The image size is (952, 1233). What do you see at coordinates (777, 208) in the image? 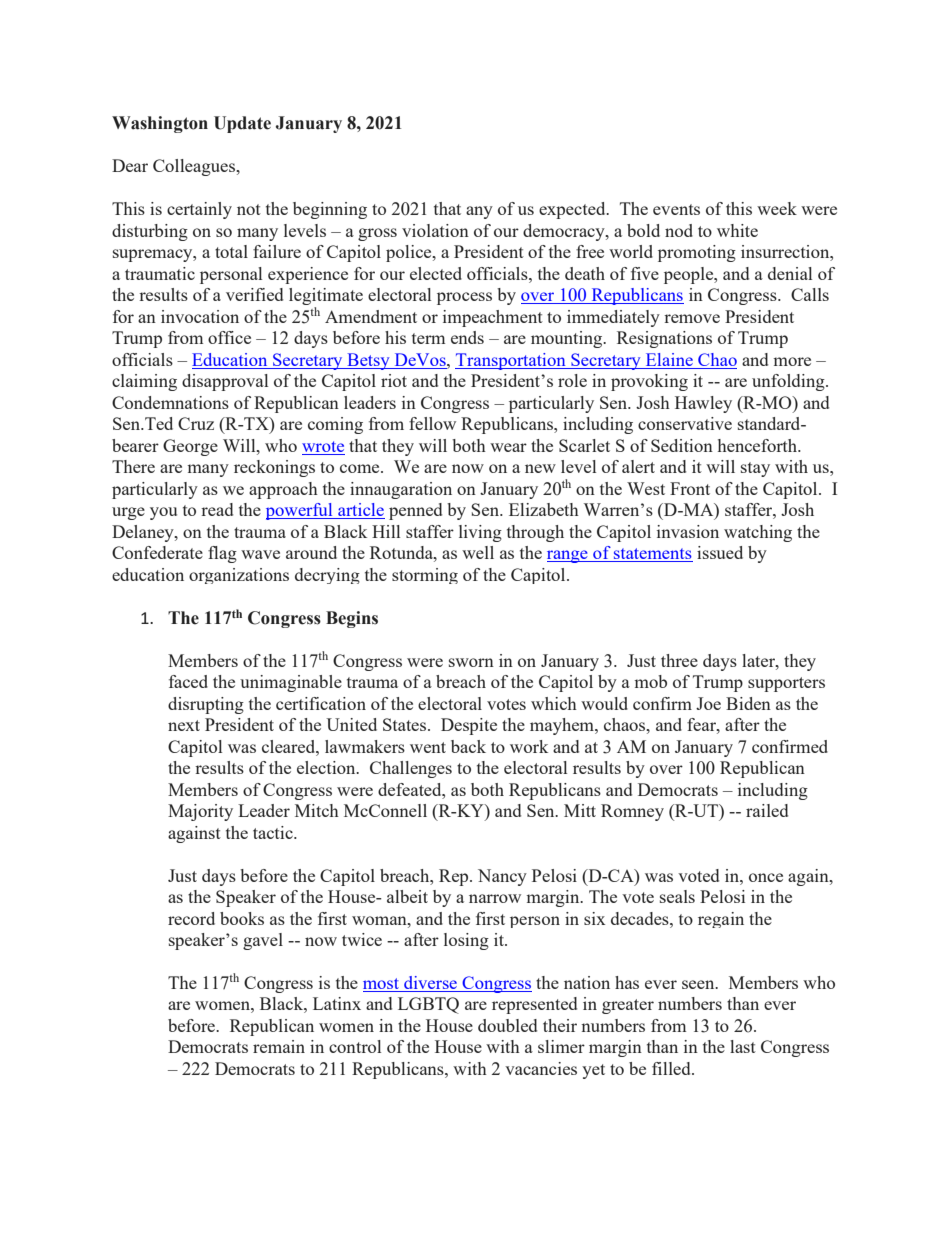
I see `week` at bounding box center [777, 208].
